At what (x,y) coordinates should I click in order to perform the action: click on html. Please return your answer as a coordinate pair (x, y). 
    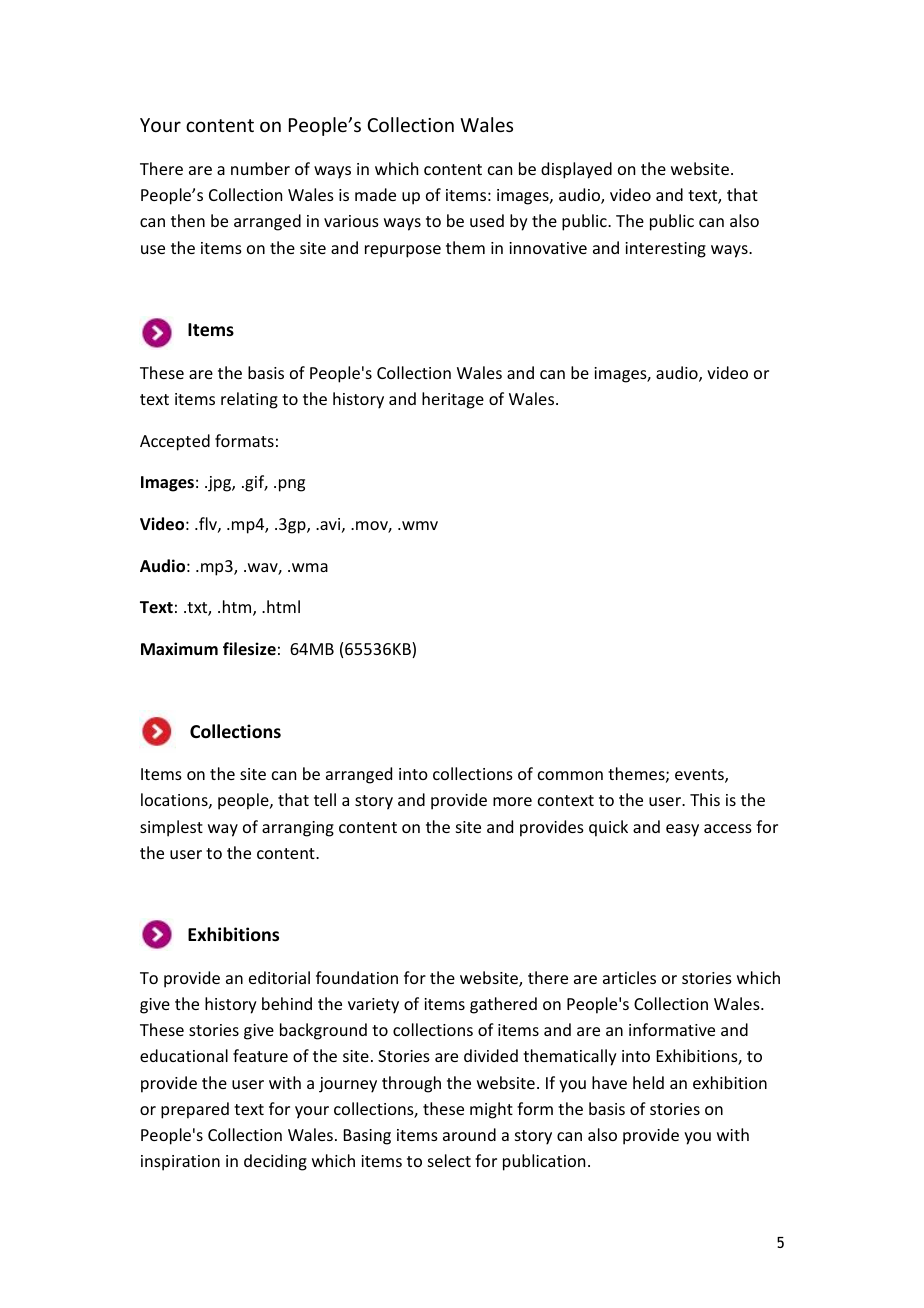
    Looking at the image, I should click on (283, 606).
